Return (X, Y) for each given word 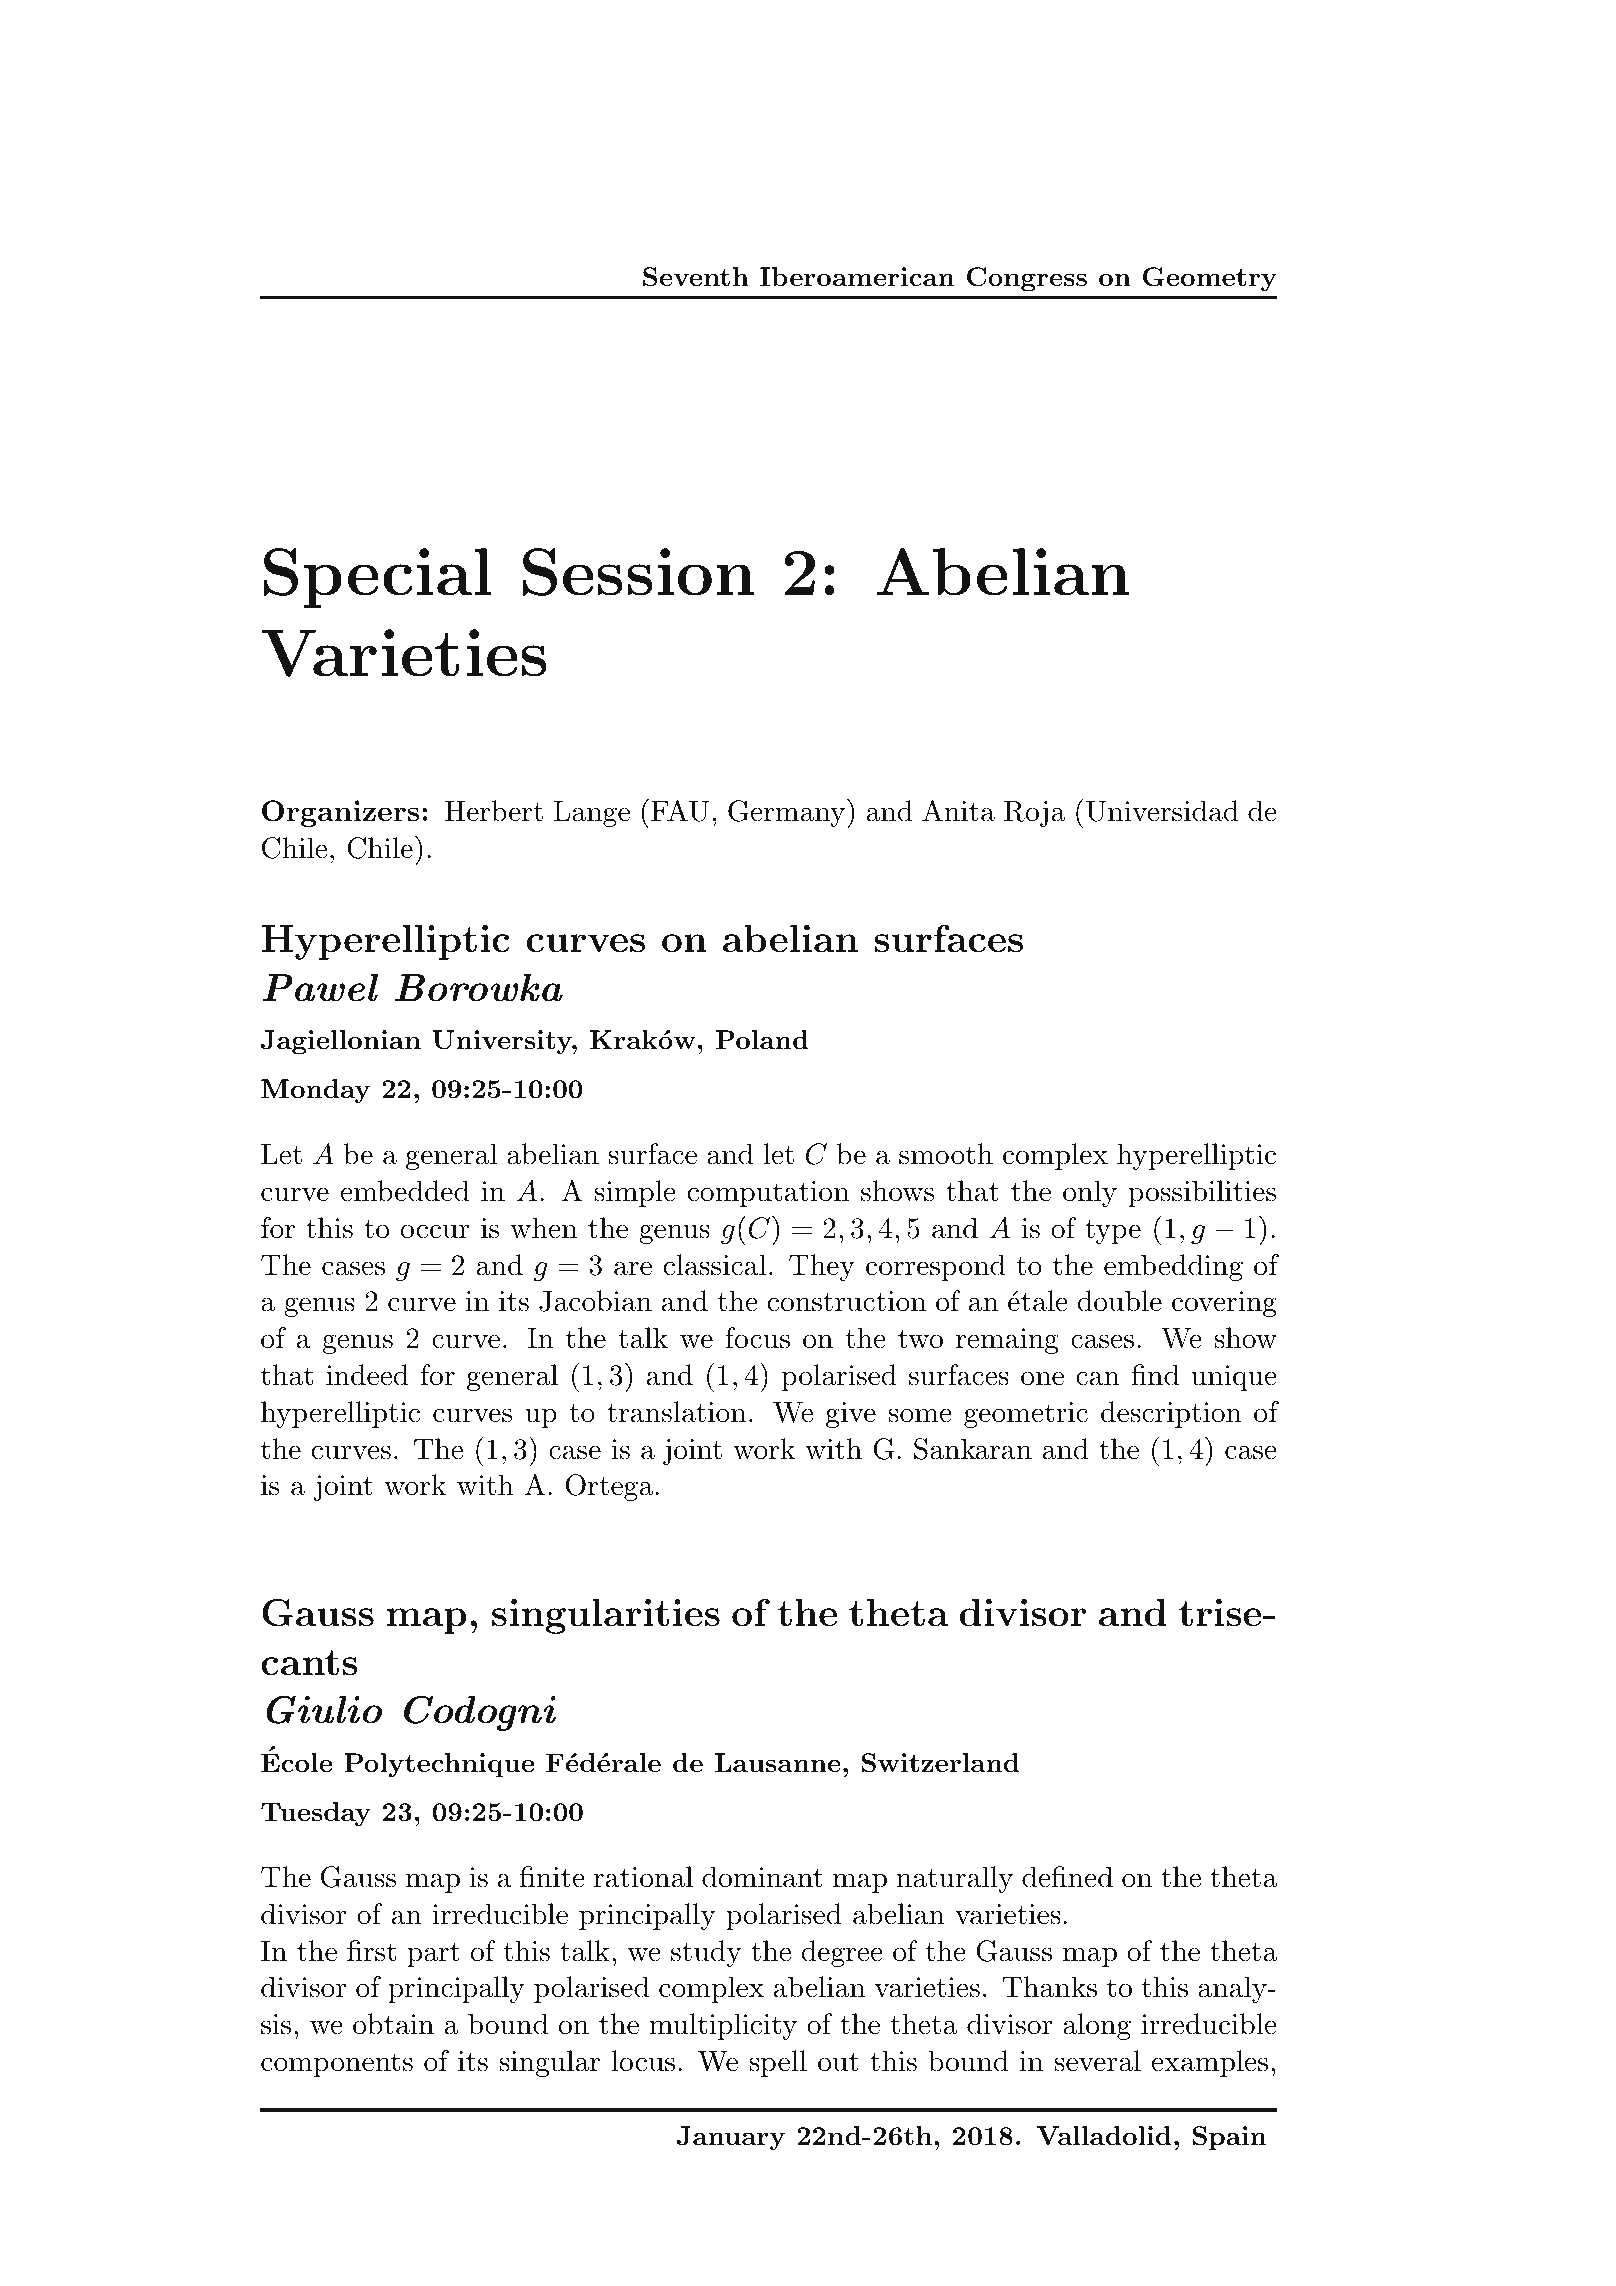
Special (378, 578)
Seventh (696, 277)
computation (768, 1194)
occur (435, 1231)
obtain (393, 2024)
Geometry (1210, 279)
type (1113, 1232)
